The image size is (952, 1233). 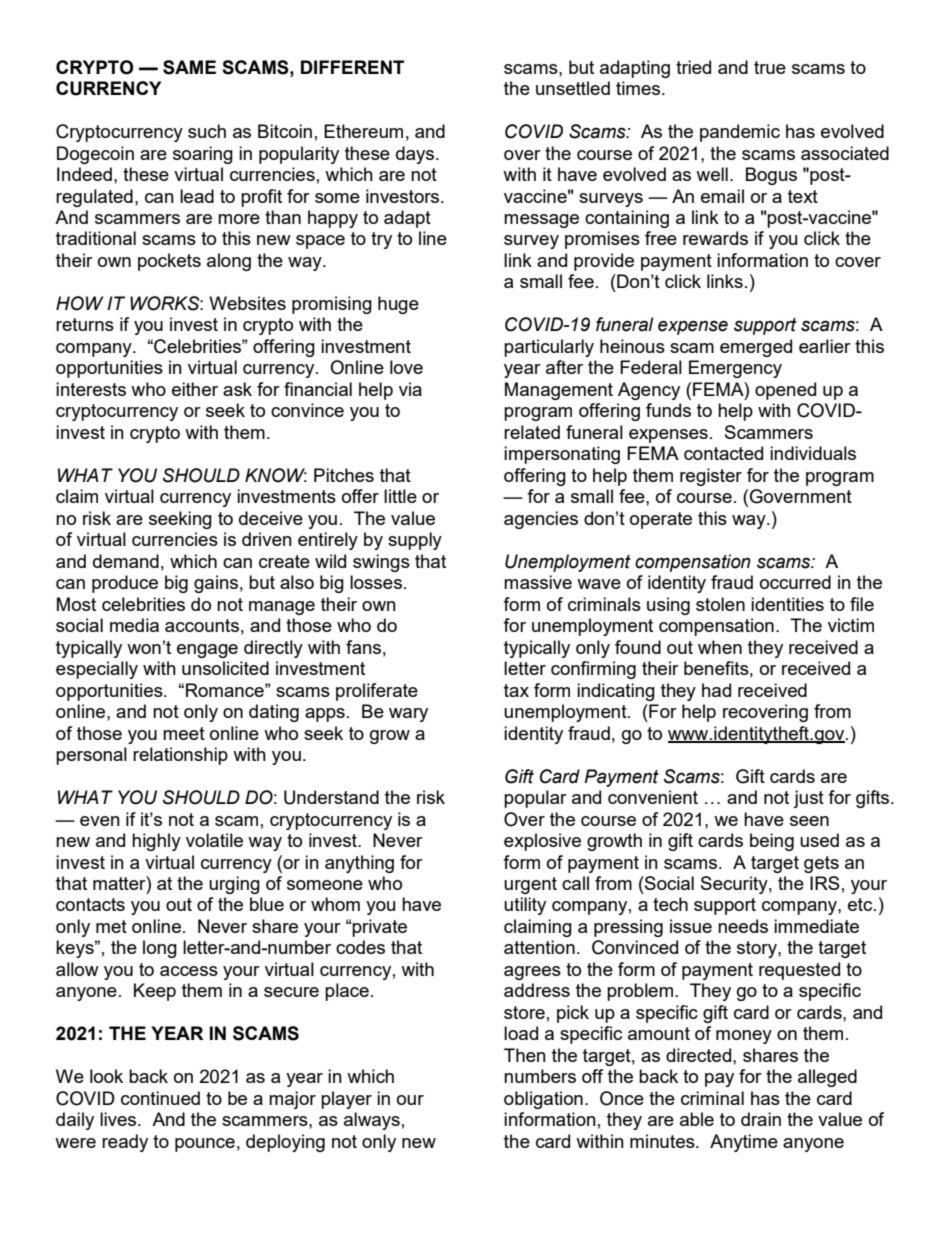 What do you see at coordinates (415, 155) in the image?
I see `days` at bounding box center [415, 155].
